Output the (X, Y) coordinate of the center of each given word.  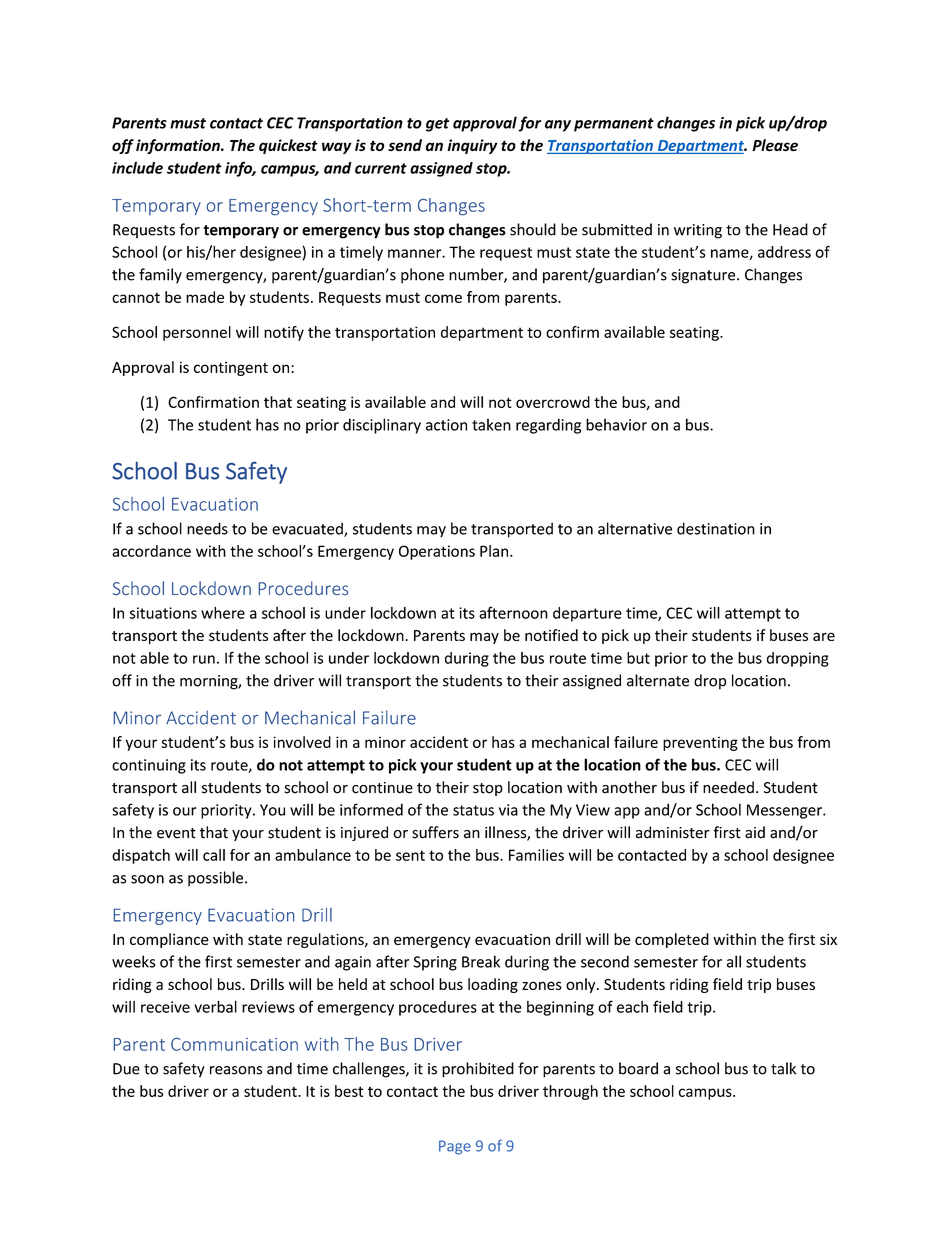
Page (455, 1147)
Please (775, 145)
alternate (658, 680)
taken (491, 424)
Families (536, 855)
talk (783, 1068)
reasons (236, 1070)
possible (215, 879)
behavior (616, 424)
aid (755, 832)
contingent (231, 368)
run (204, 659)
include (137, 168)
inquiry (472, 146)
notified (551, 635)
